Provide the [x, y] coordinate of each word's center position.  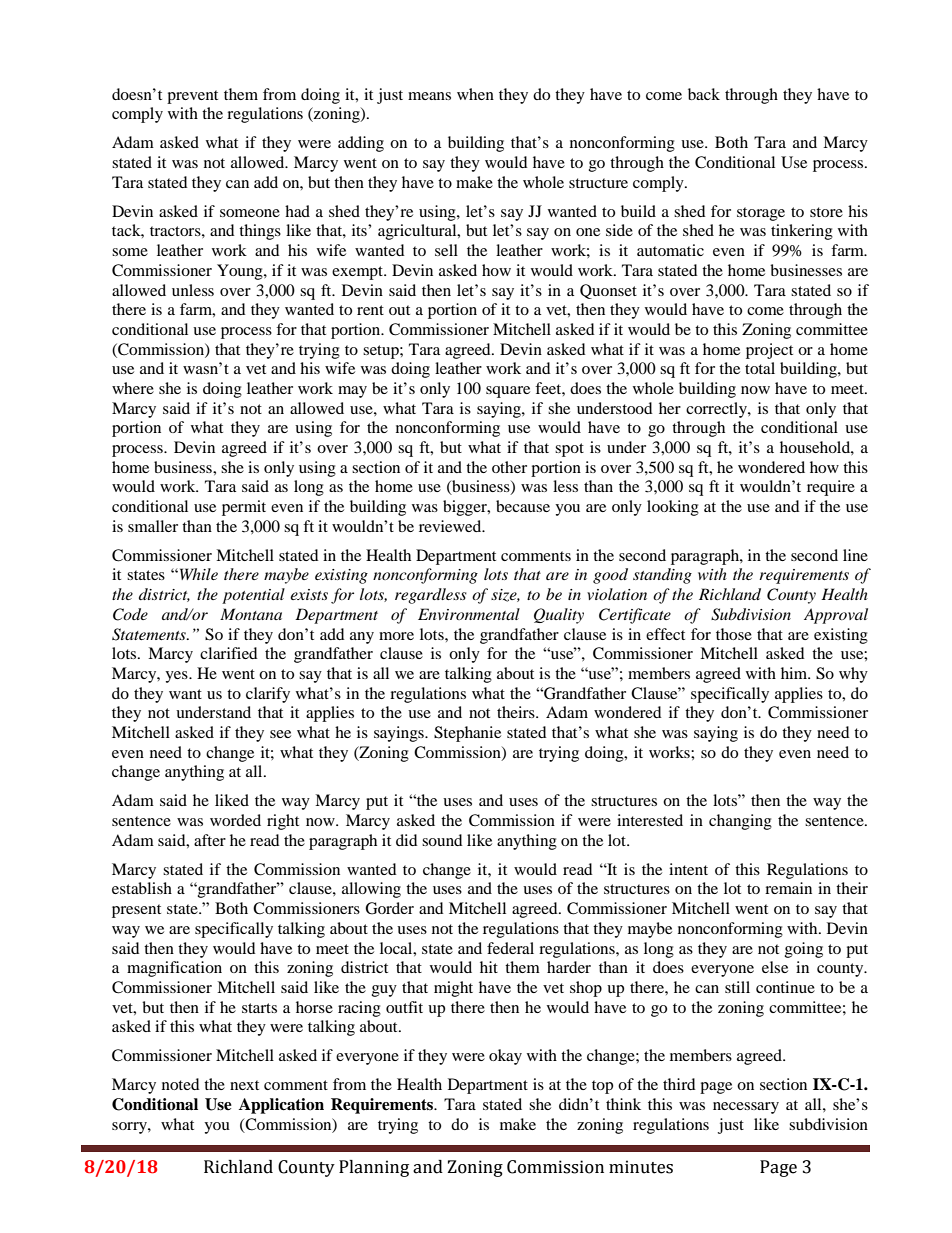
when [475, 94]
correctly [717, 410]
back [704, 94]
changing [740, 822]
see [280, 734]
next [244, 1085]
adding [361, 144]
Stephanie [467, 734]
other [509, 467]
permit [244, 508]
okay [505, 1057]
